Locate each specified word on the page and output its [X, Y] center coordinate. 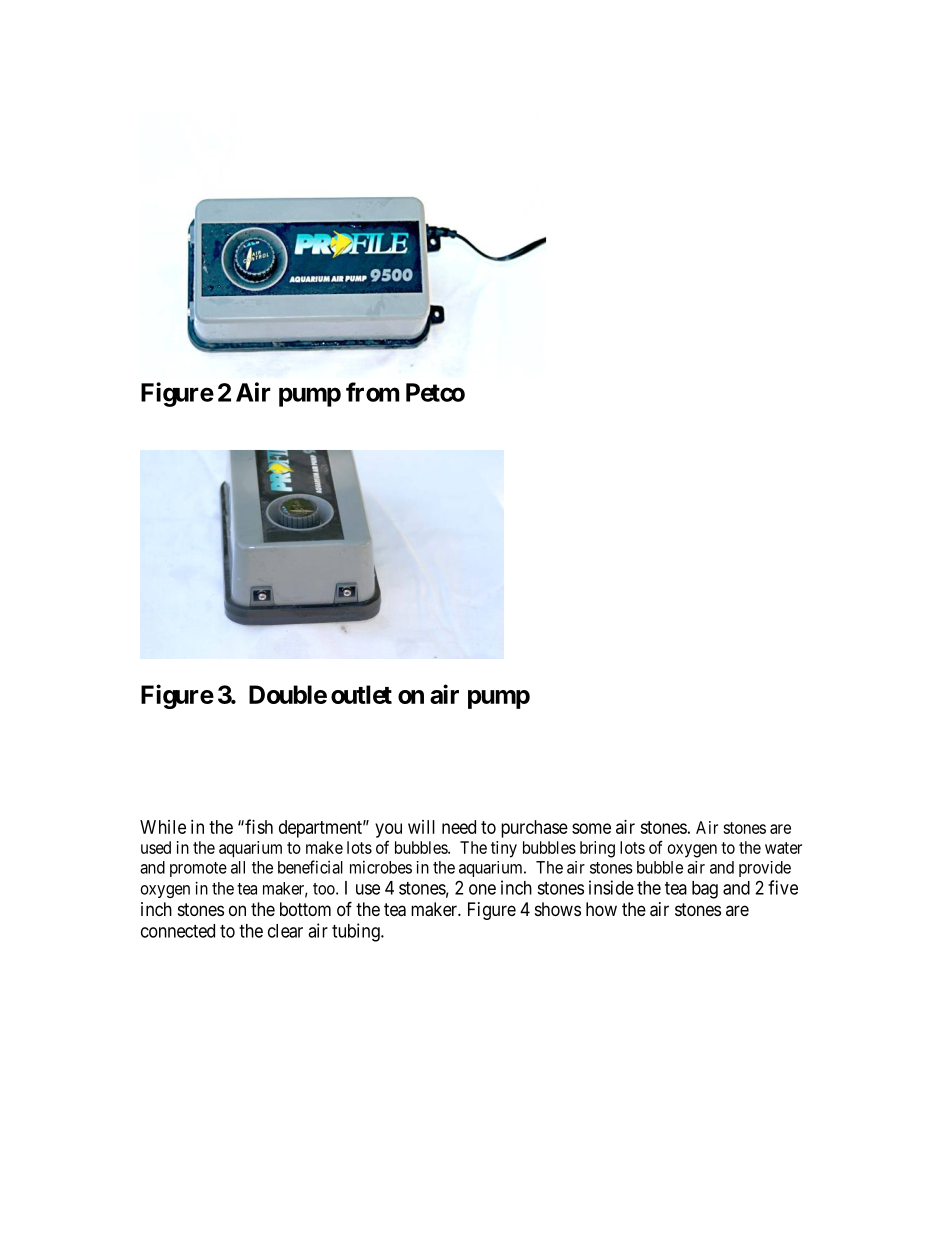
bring [597, 849]
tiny [504, 849]
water [783, 848]
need [459, 827]
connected [178, 931]
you [388, 830]
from [372, 392]
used [156, 847]
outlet [361, 694]
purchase [534, 829]
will [421, 827]
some [591, 828]
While [163, 827]
